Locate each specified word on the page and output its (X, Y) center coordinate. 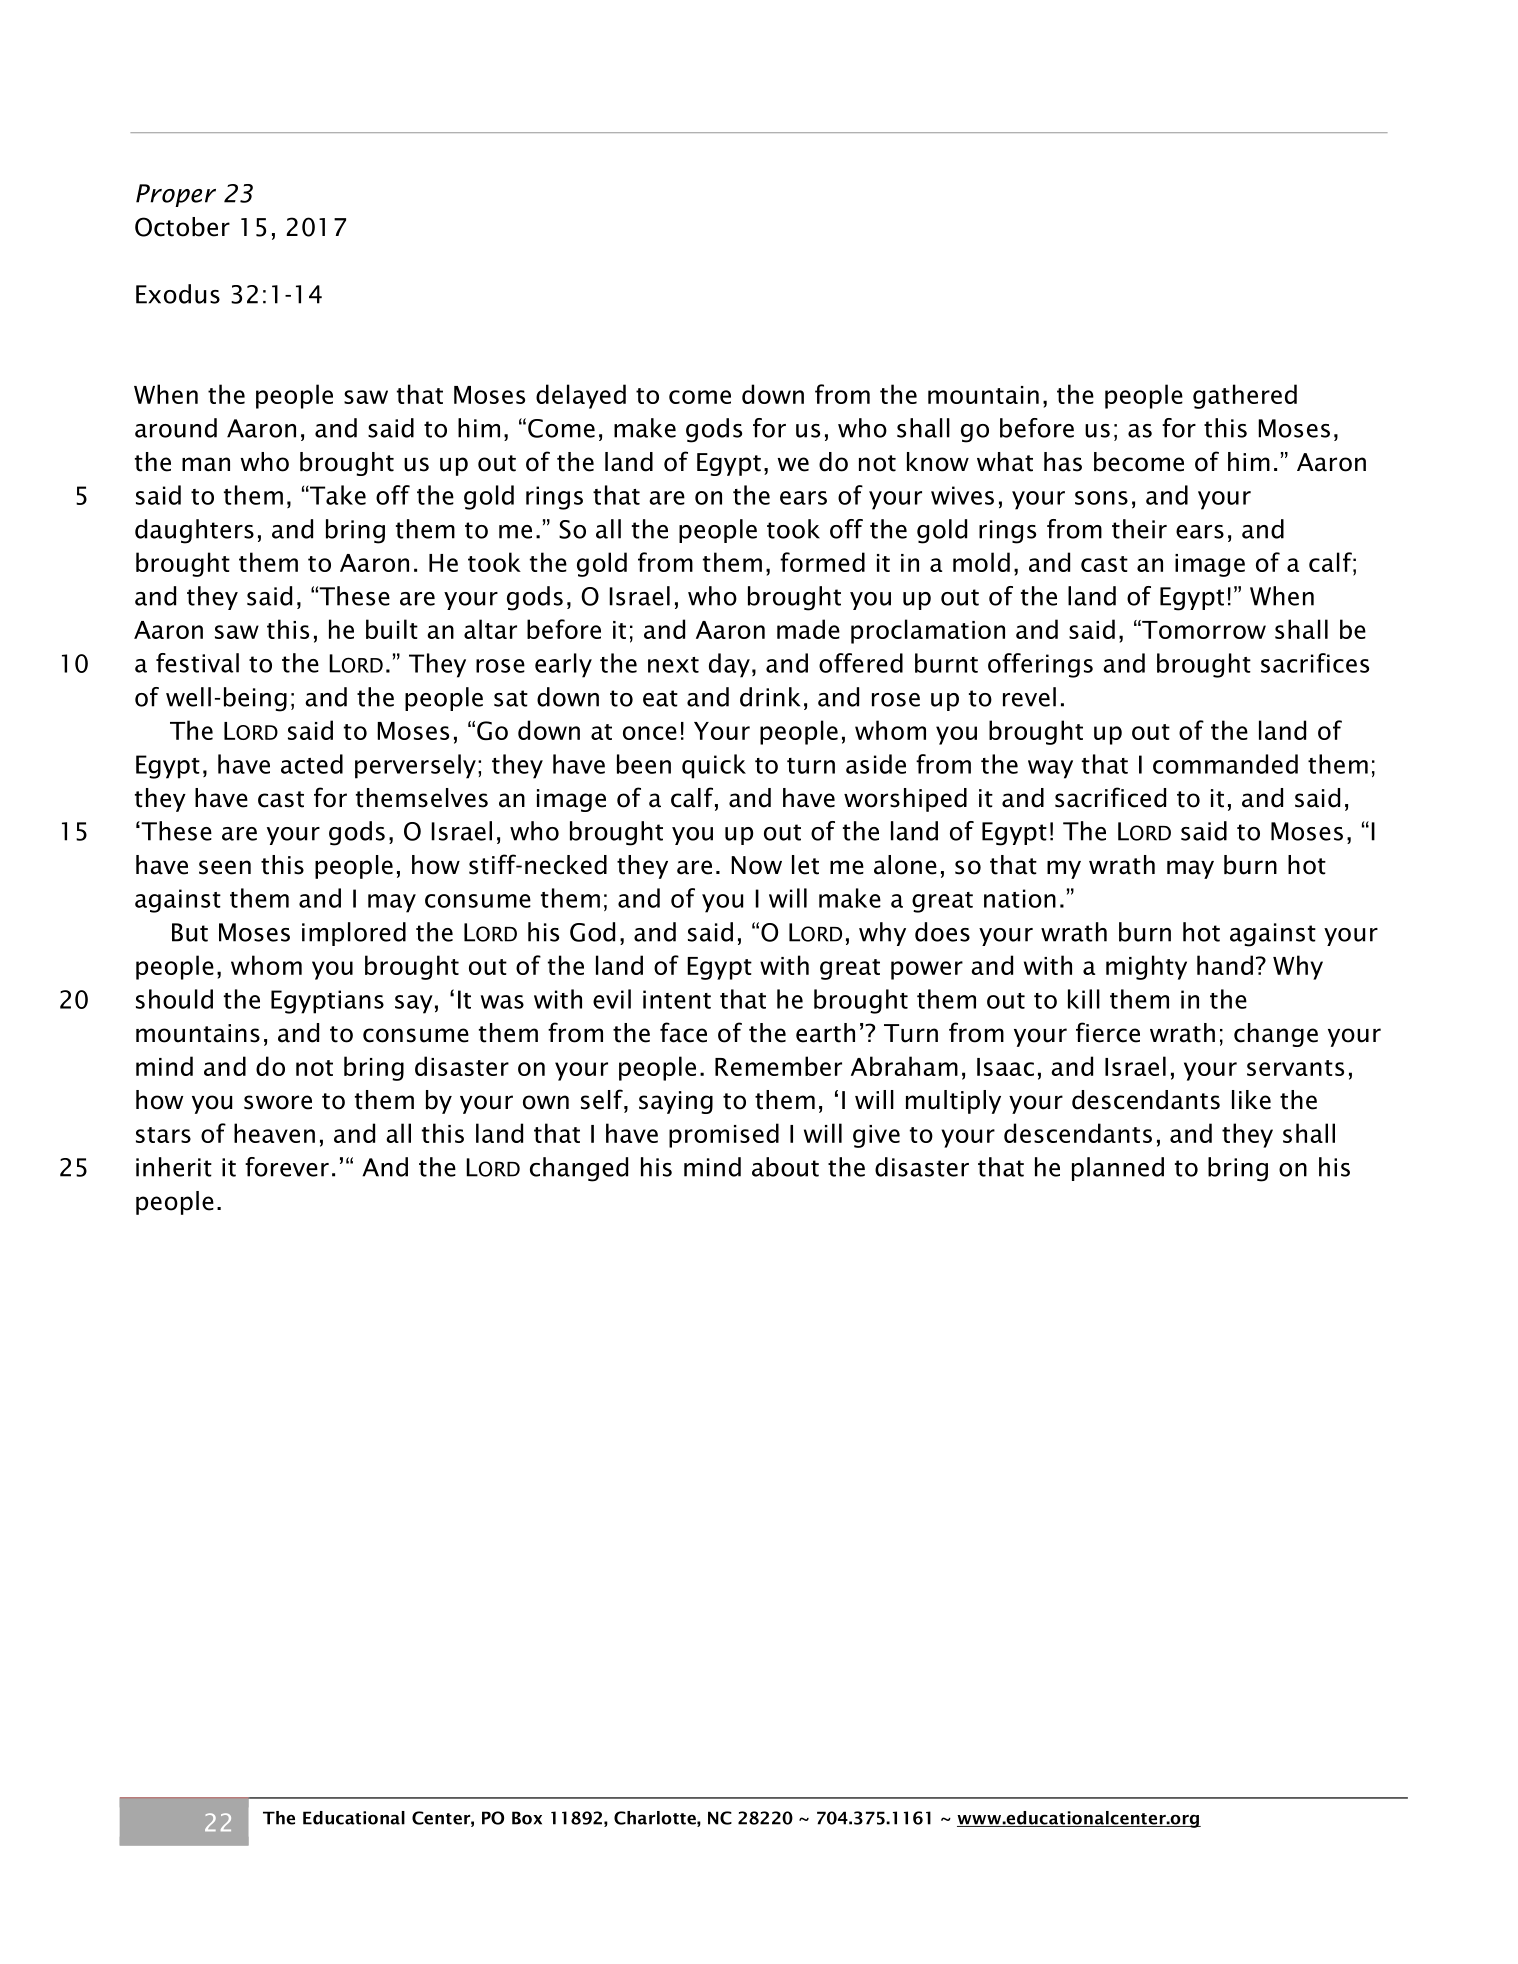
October (182, 227)
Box (527, 1818)
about (785, 1167)
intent (677, 999)
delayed (581, 396)
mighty (1146, 967)
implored (354, 934)
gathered (1245, 396)
